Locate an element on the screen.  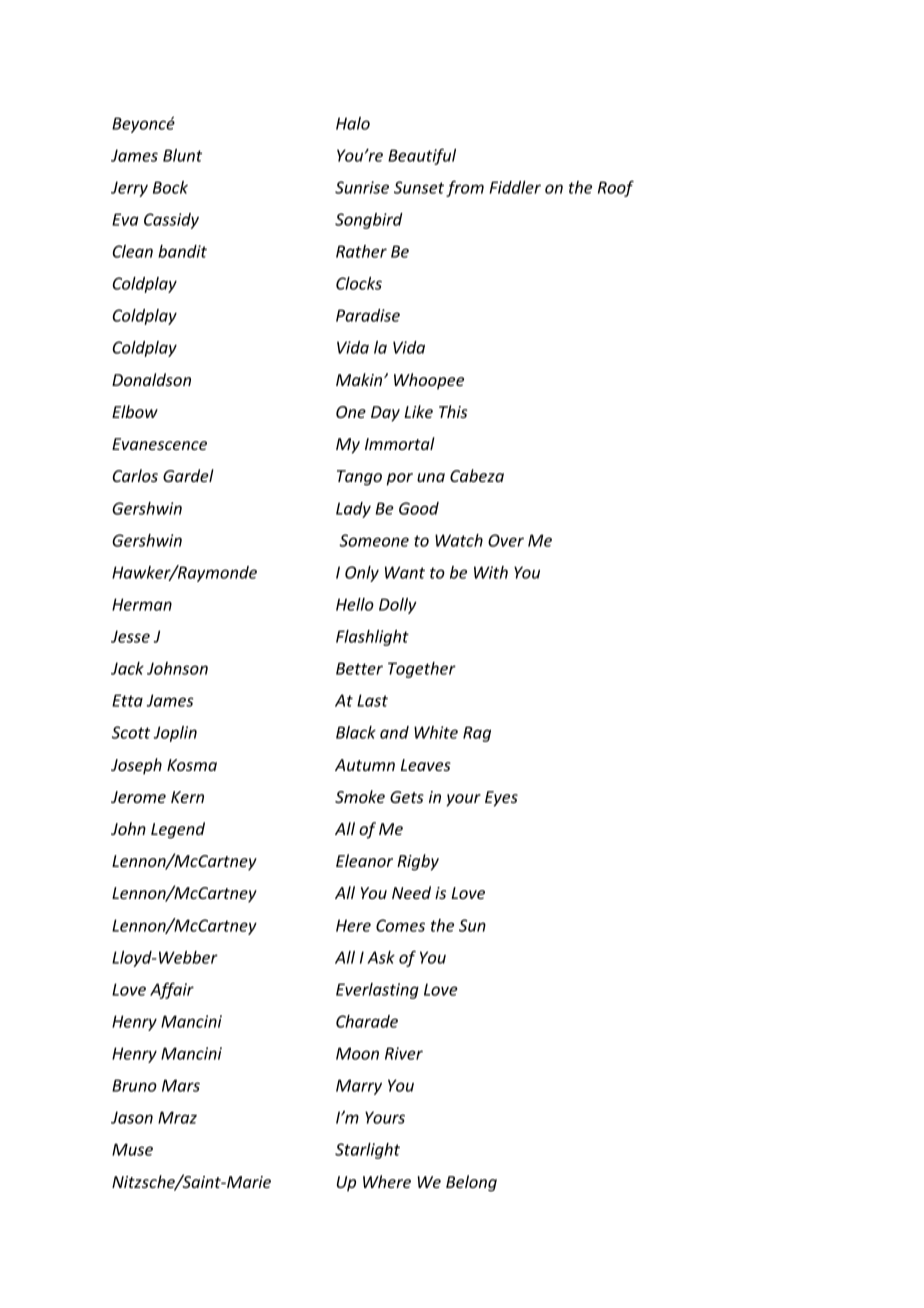
Sunrise is located at coordinates (362, 187).
